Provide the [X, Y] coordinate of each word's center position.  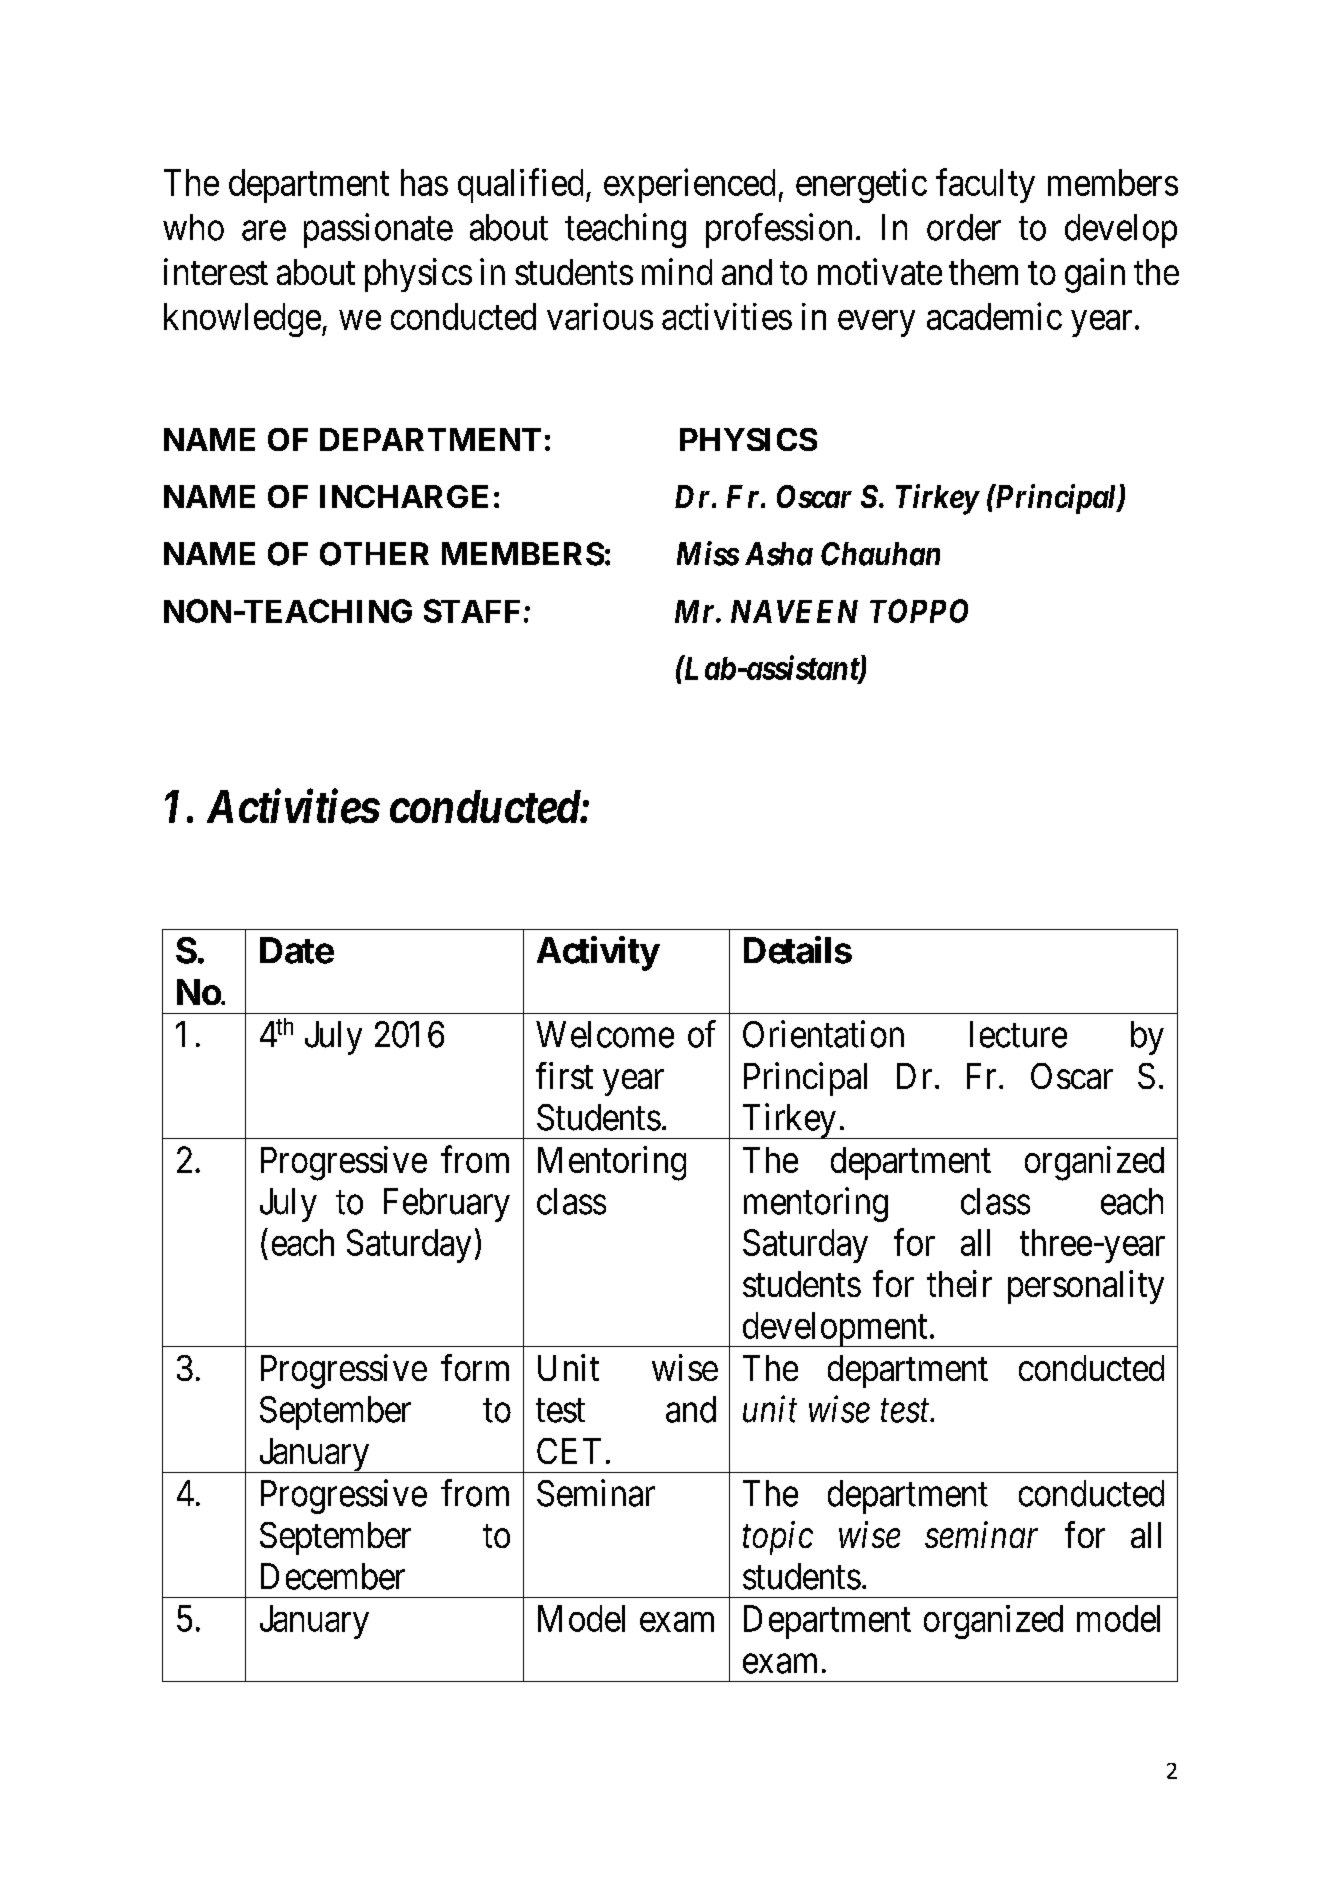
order [964, 227]
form [475, 1367]
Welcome [605, 1034]
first [564, 1075]
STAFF [472, 611]
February [447, 1205]
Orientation [823, 1034]
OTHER [374, 554]
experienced [689, 186]
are [264, 231]
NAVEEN [794, 611]
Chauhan [880, 554]
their [959, 1283]
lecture [1018, 1034]
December [333, 1576]
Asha [779, 554]
